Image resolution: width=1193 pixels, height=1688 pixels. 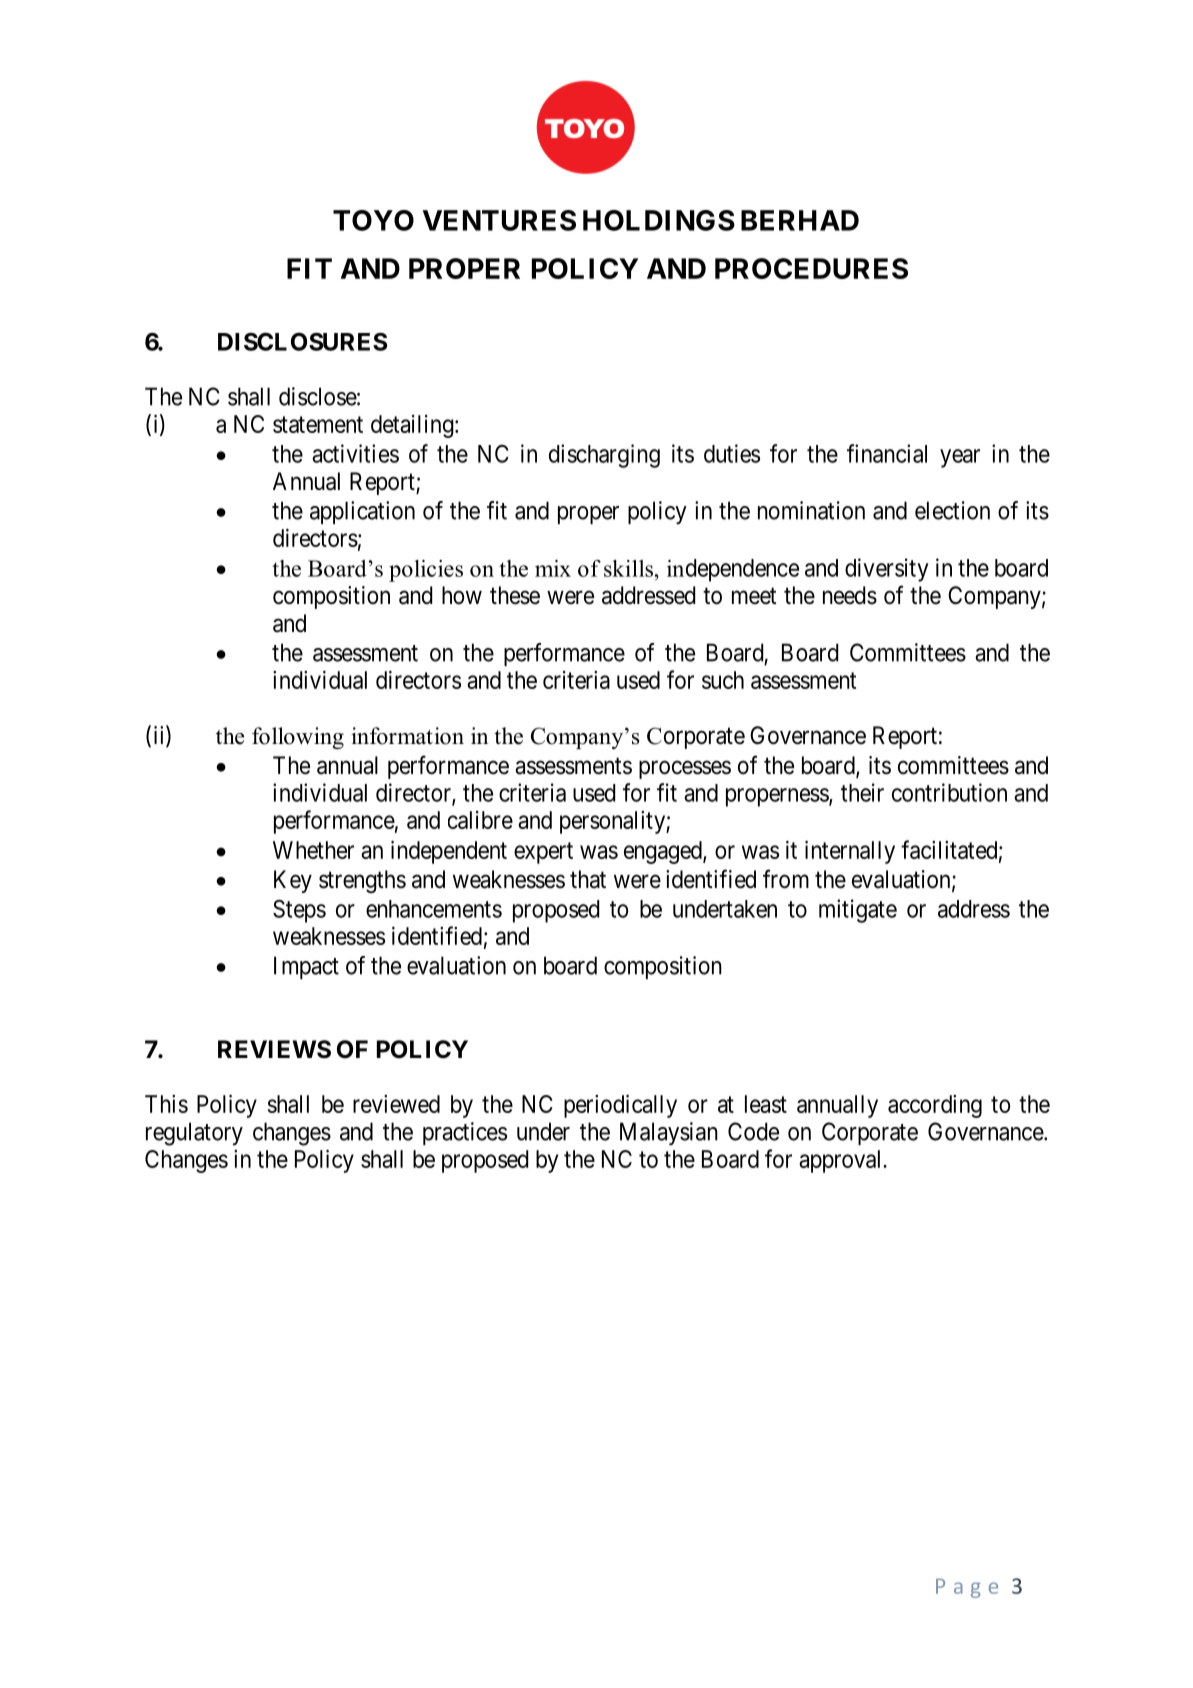 What do you see at coordinates (318, 424) in the screenshot?
I see `statement` at bounding box center [318, 424].
